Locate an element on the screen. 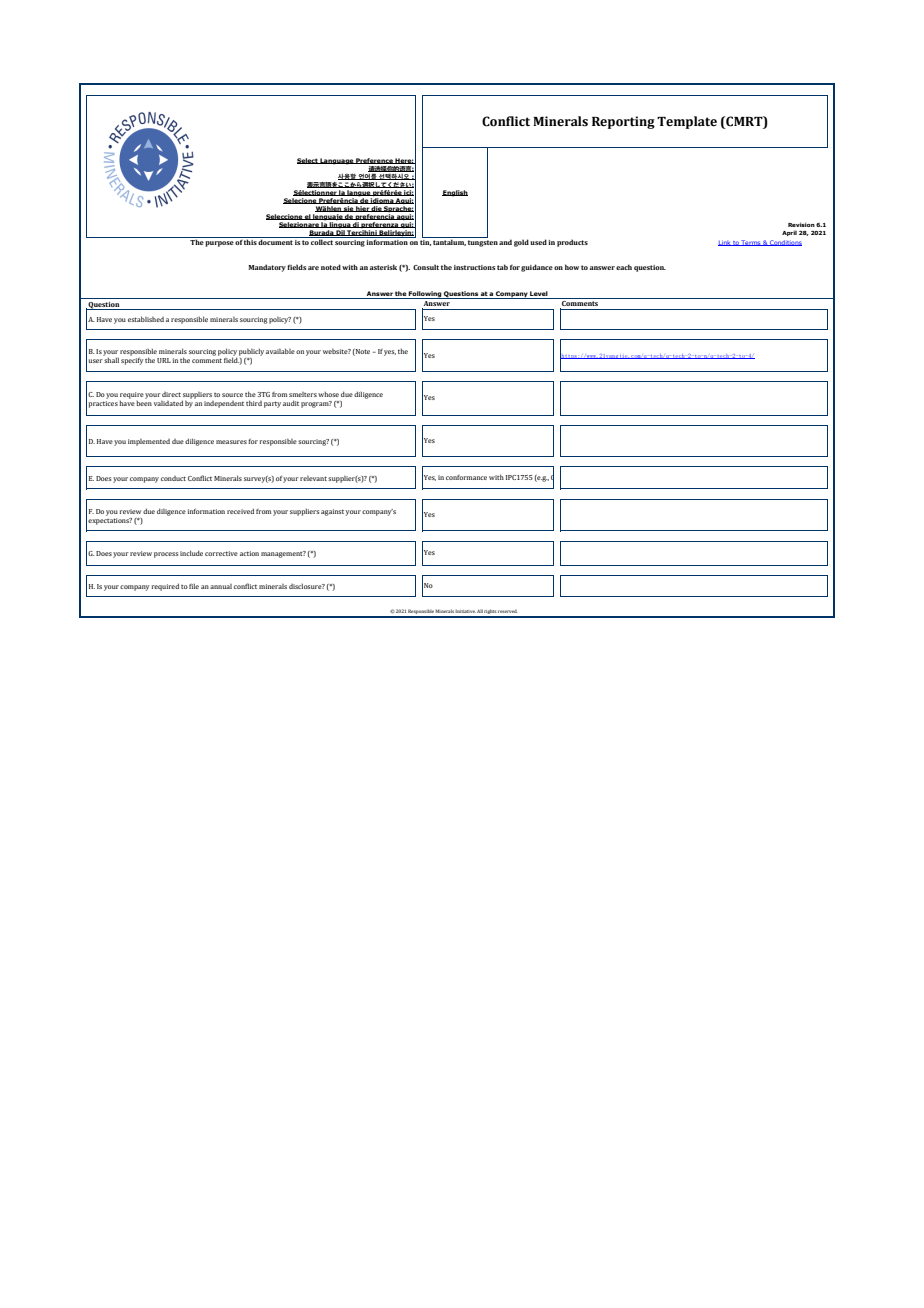 The width and height of the screenshot is (924, 1308). Level is located at coordinates (539, 295).
